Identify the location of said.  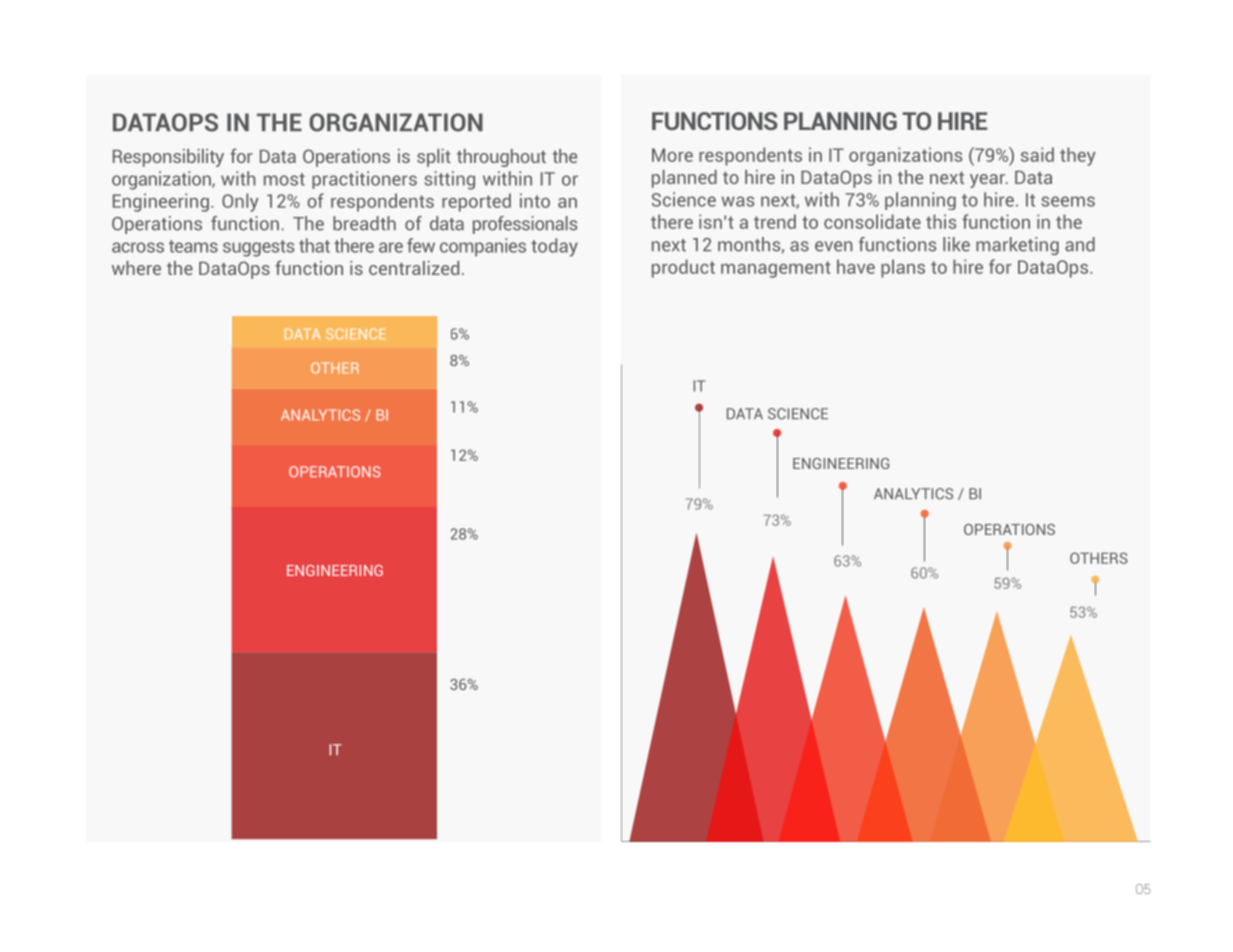
(1037, 154).
